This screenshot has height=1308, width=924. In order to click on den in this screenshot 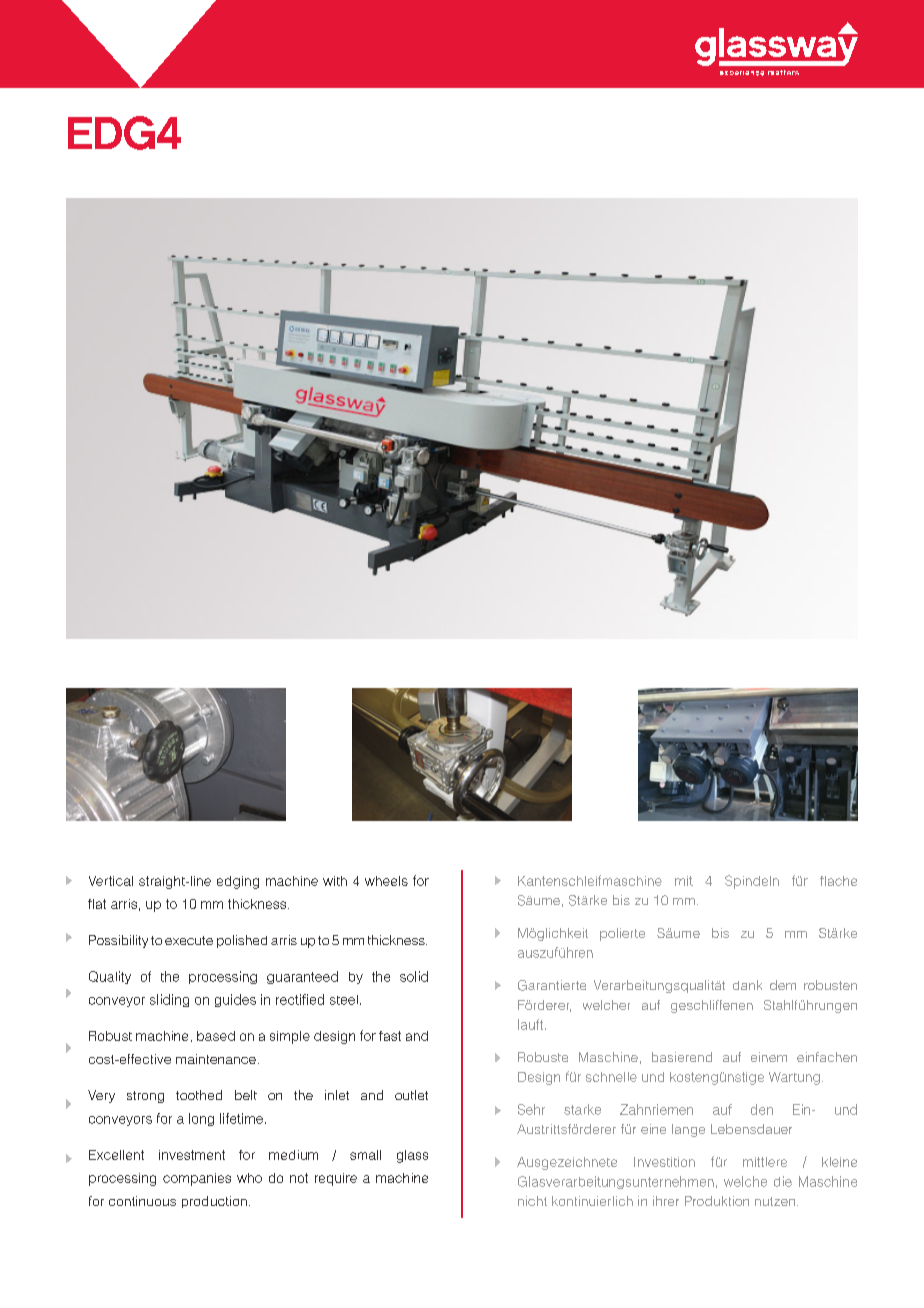, I will do `click(762, 1109)`.
